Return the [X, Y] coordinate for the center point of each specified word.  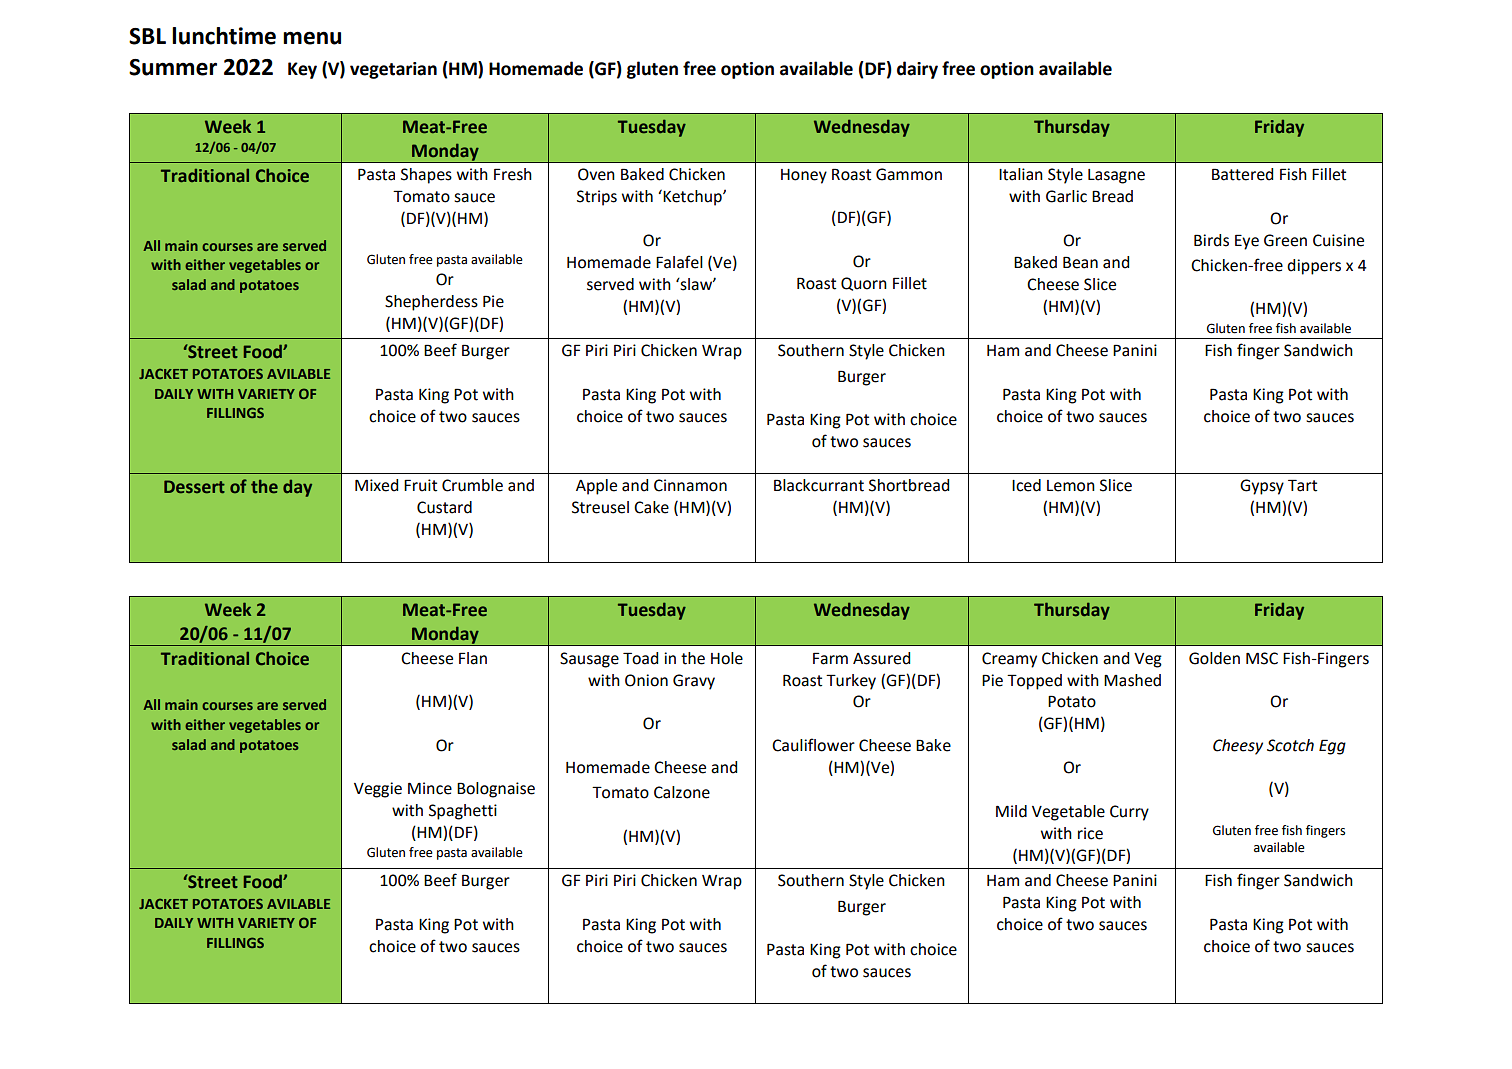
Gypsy [1262, 487]
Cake [651, 507]
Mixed [376, 485]
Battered [1242, 174]
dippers [1314, 267]
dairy [917, 70]
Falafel [679, 262]
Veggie [378, 790]
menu [312, 38]
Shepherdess [431, 303]
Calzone [682, 792]
